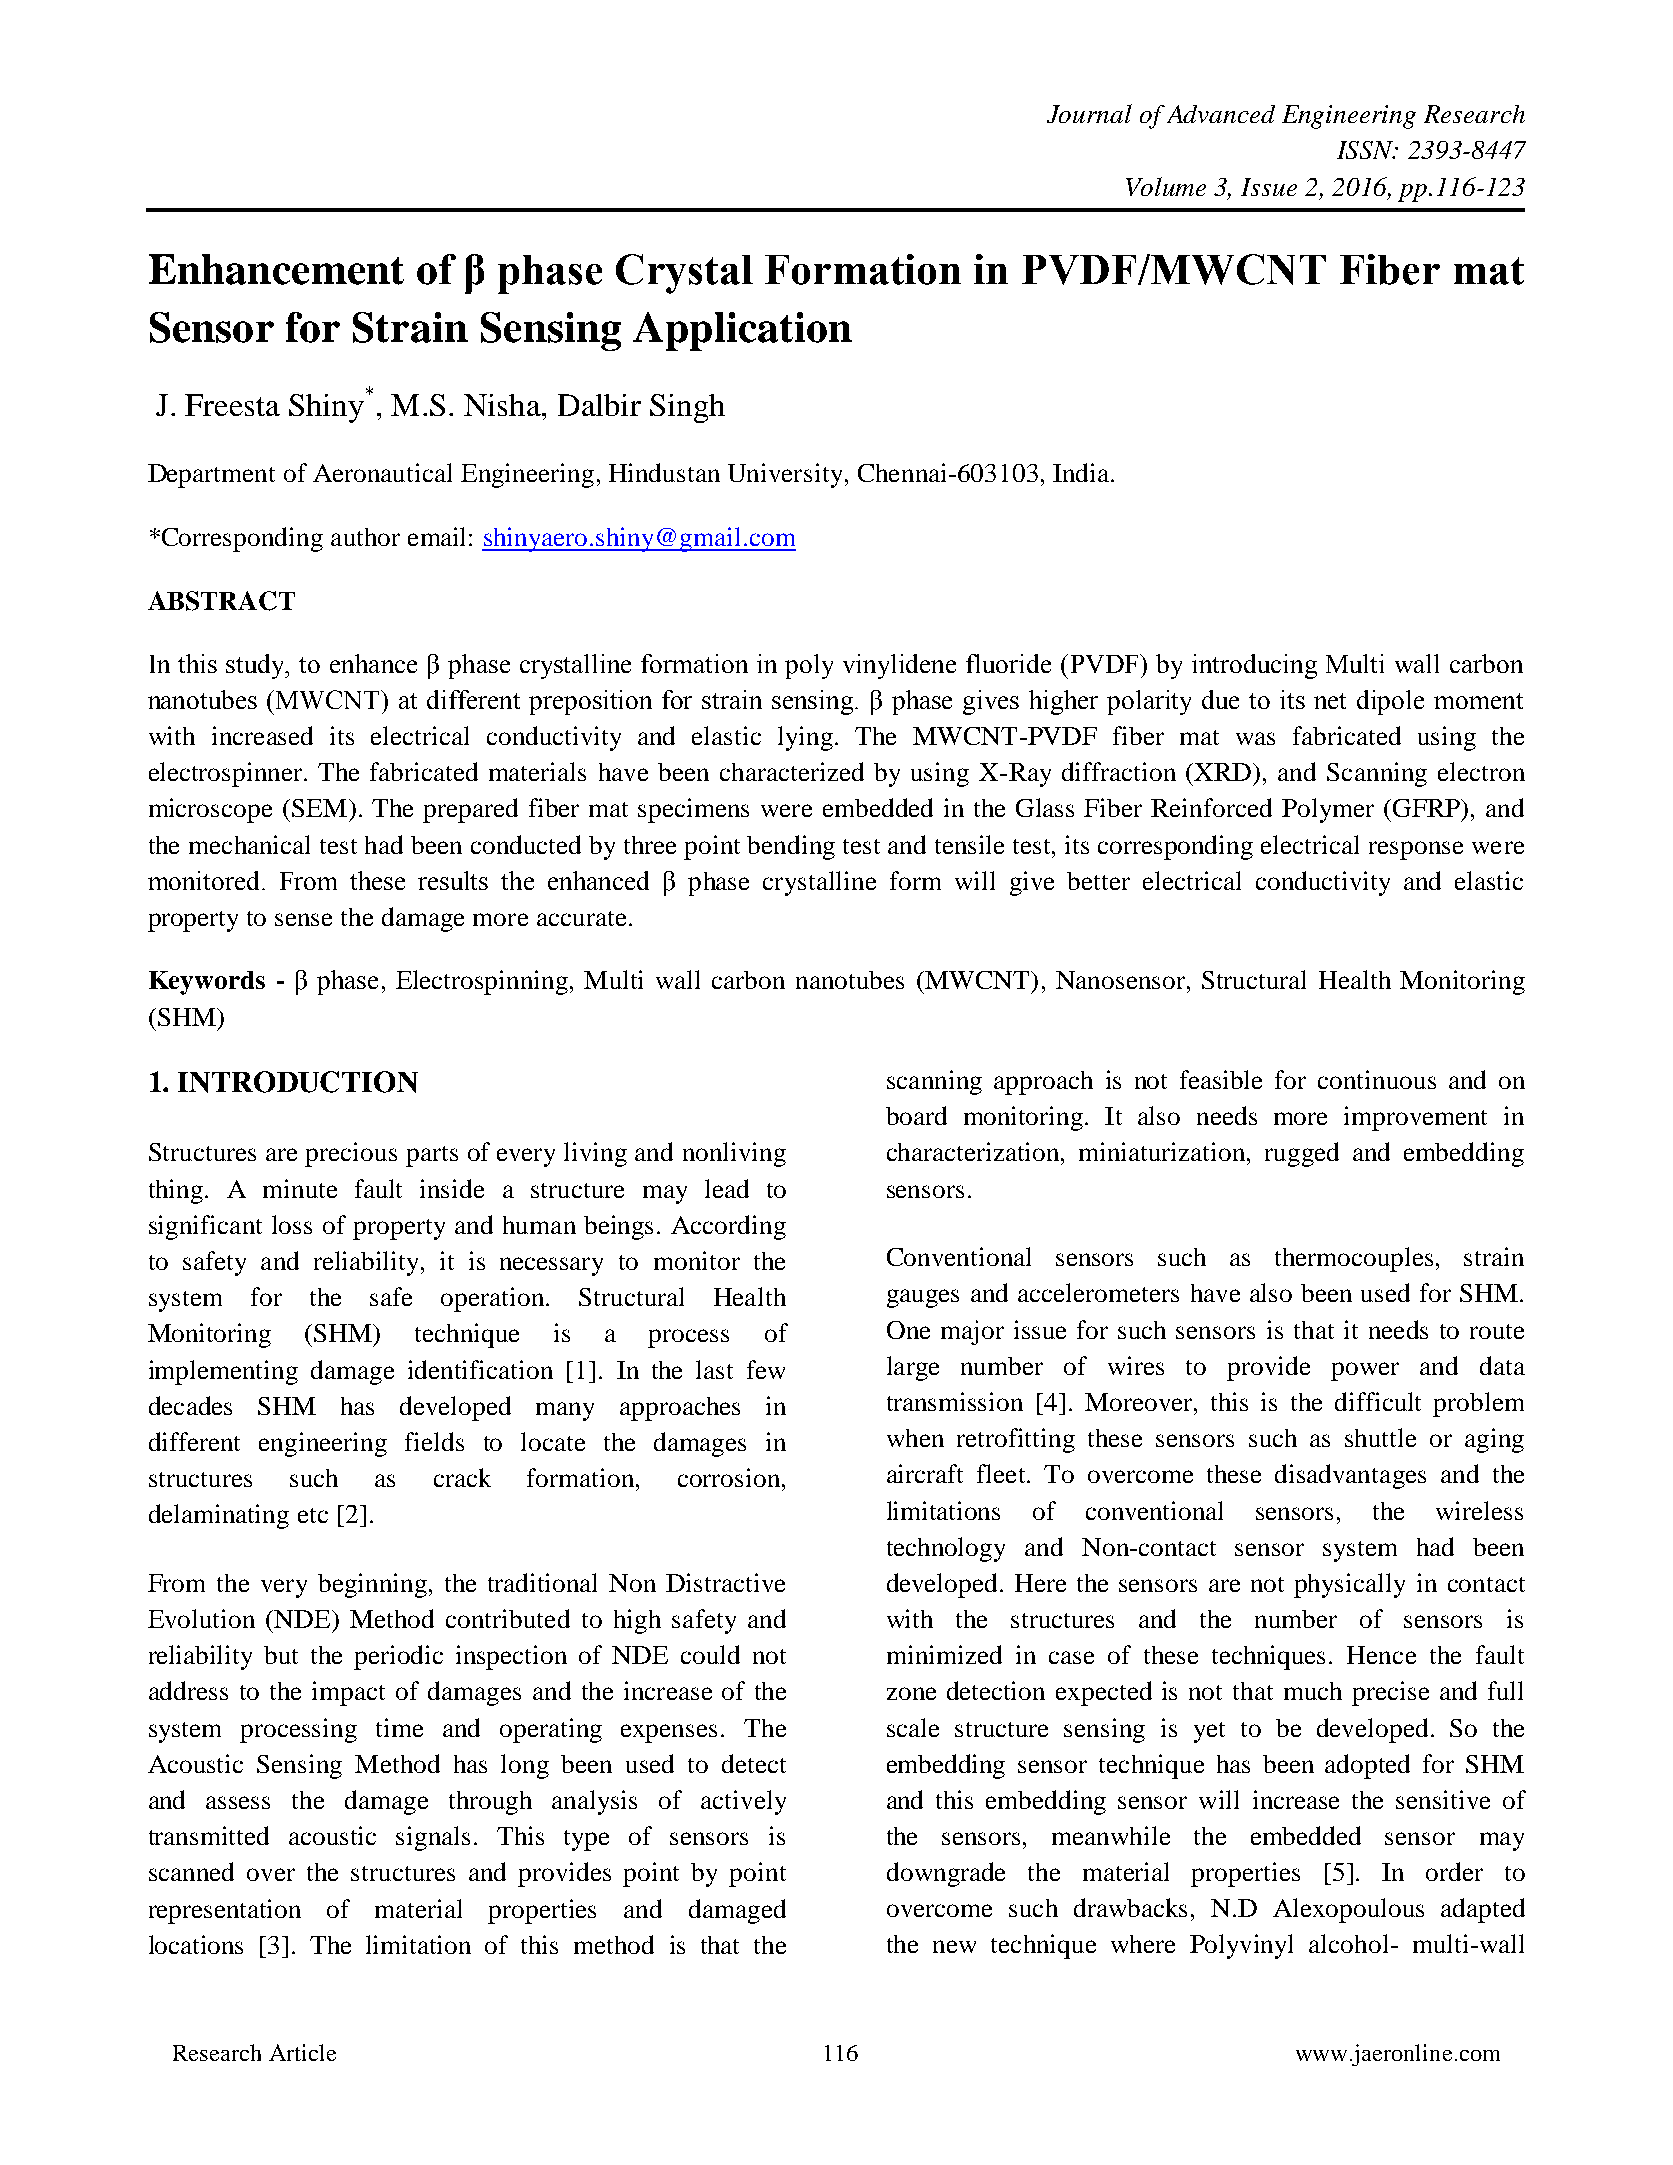  What do you see at coordinates (503, 405) in the screenshot?
I see `Nisha` at bounding box center [503, 405].
